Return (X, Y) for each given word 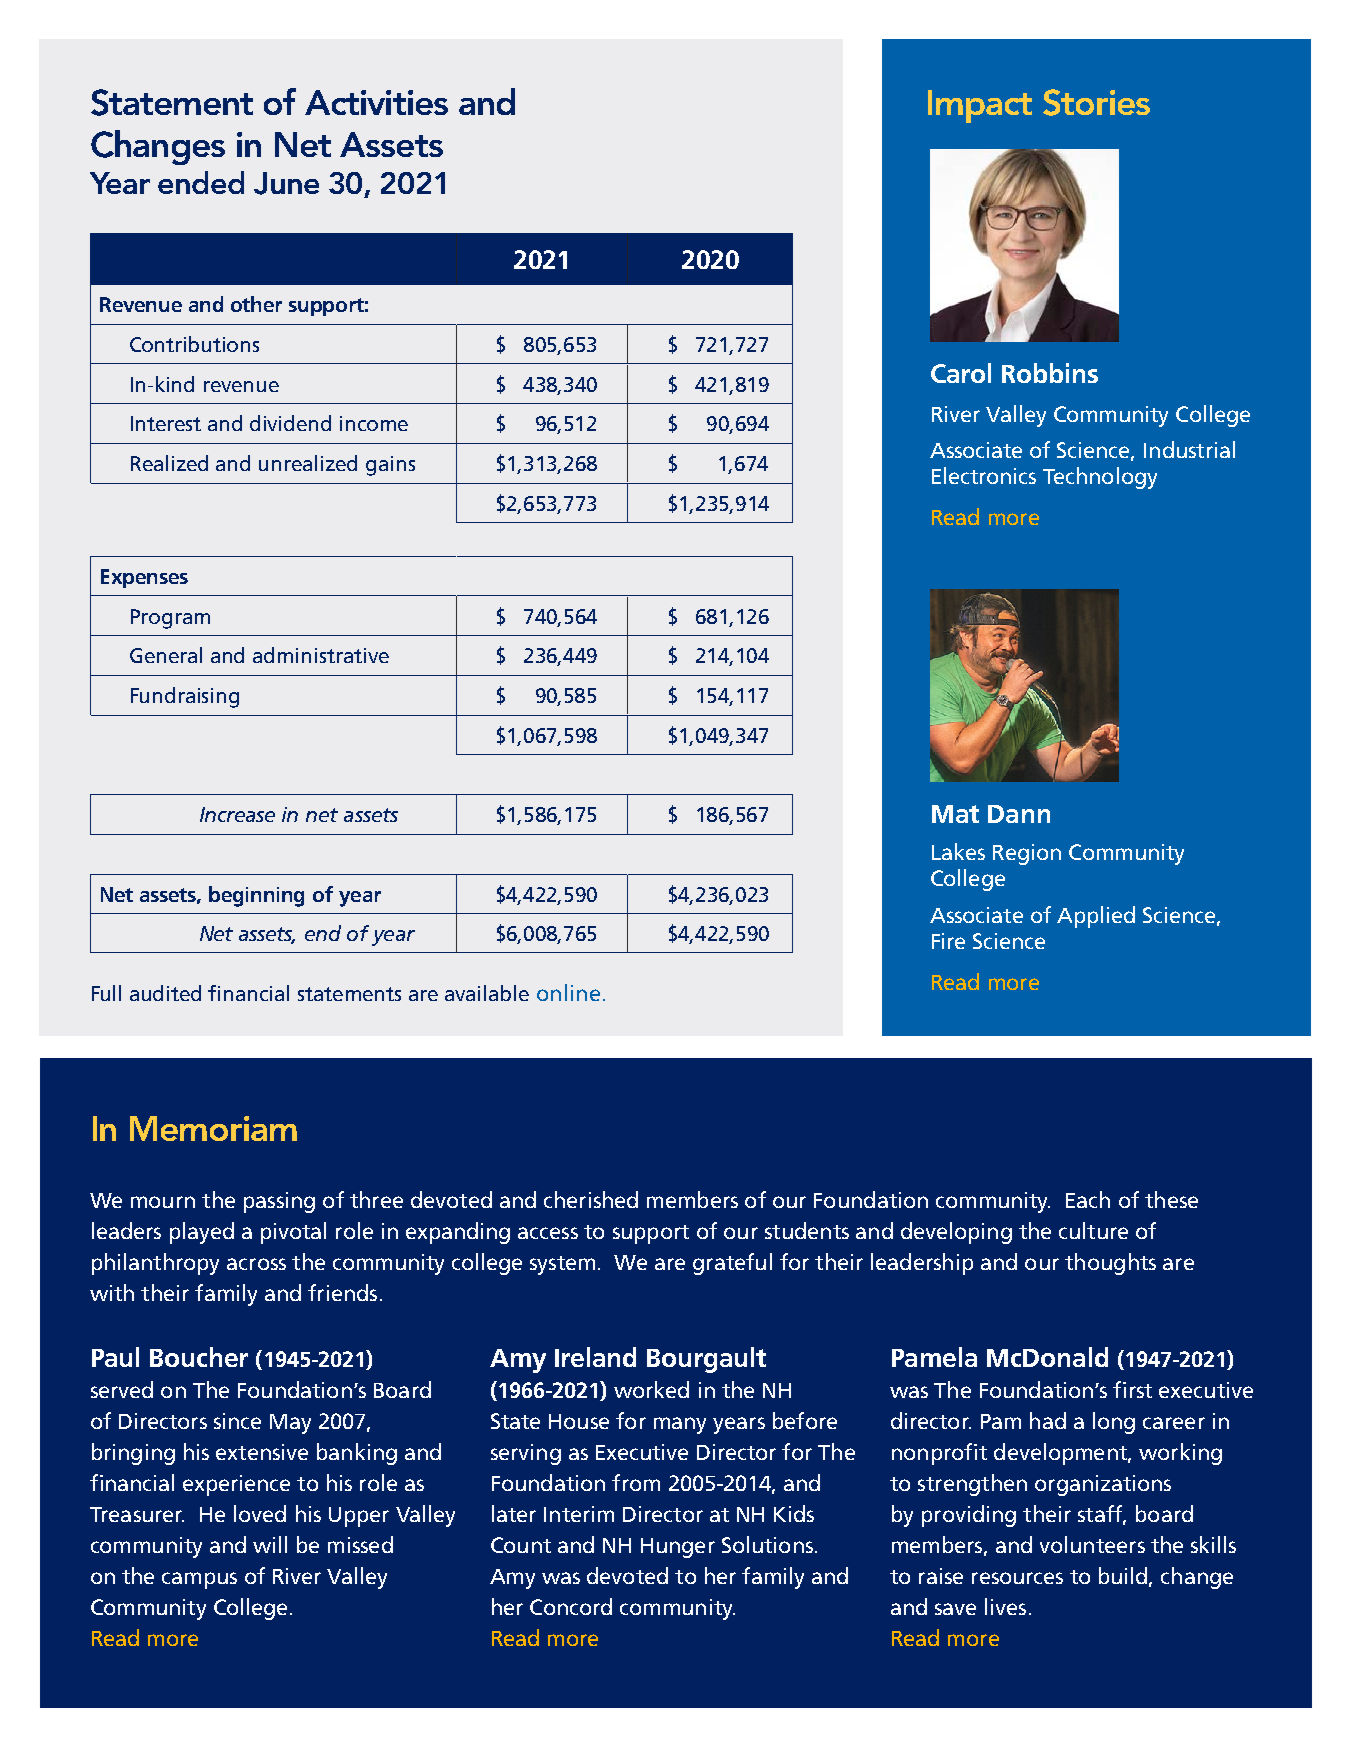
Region (1027, 854)
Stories (1096, 102)
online (568, 992)
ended (201, 182)
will (270, 1544)
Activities (376, 102)
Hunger (678, 1548)
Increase (237, 814)
